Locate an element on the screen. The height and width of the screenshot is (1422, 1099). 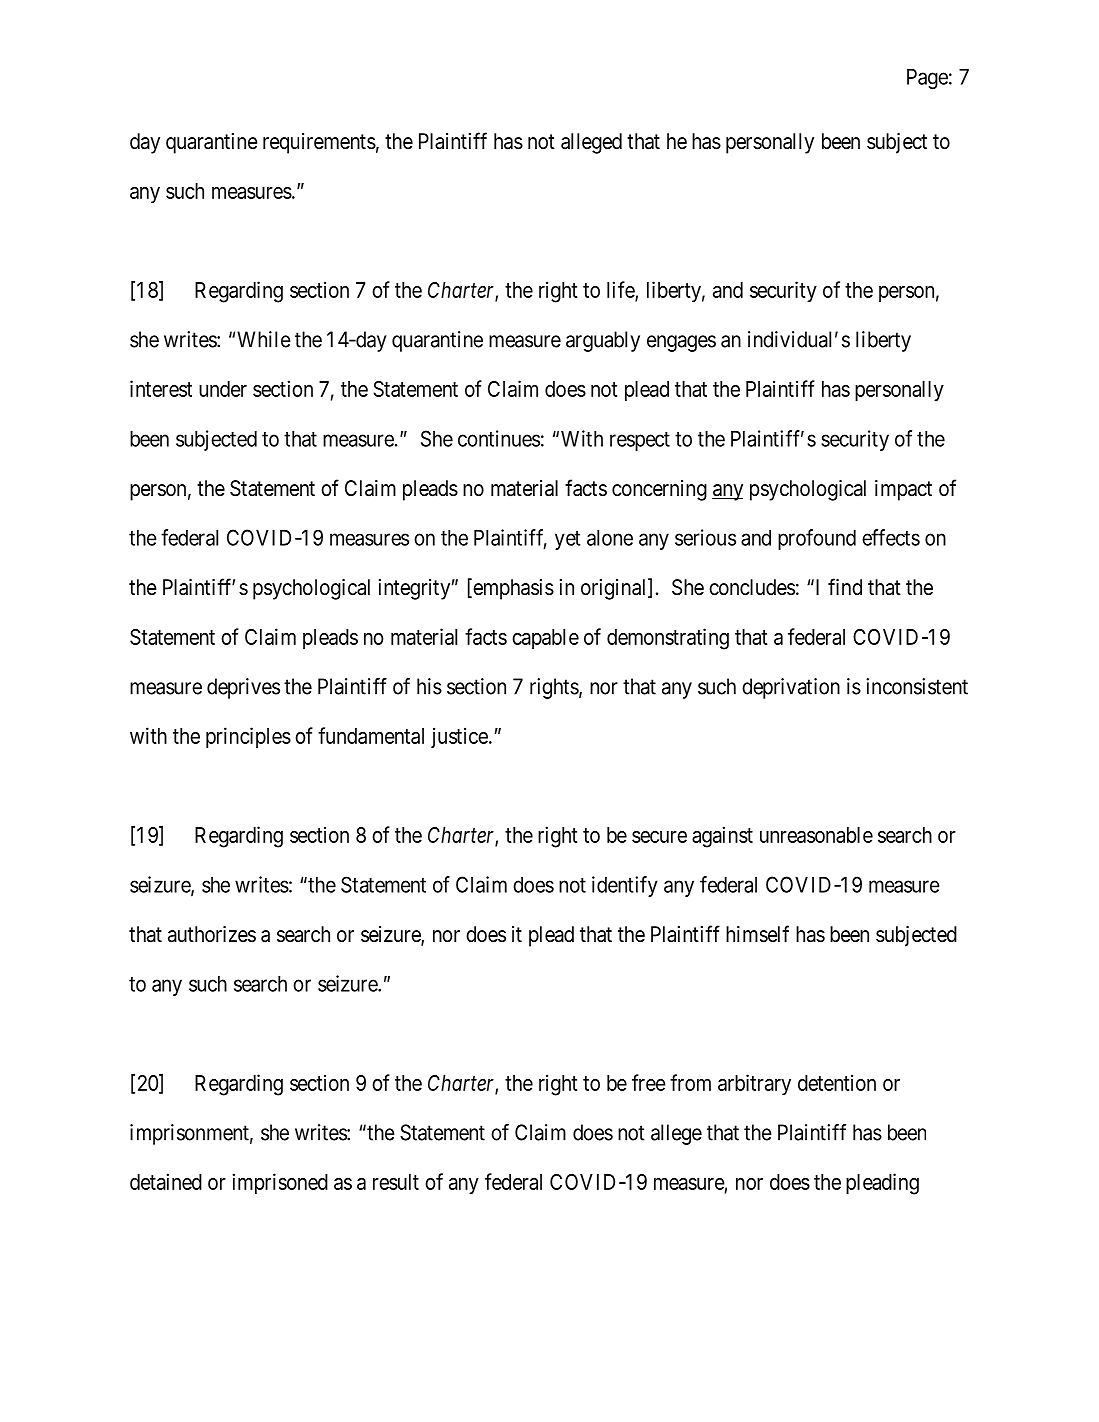
find is located at coordinates (845, 586).
